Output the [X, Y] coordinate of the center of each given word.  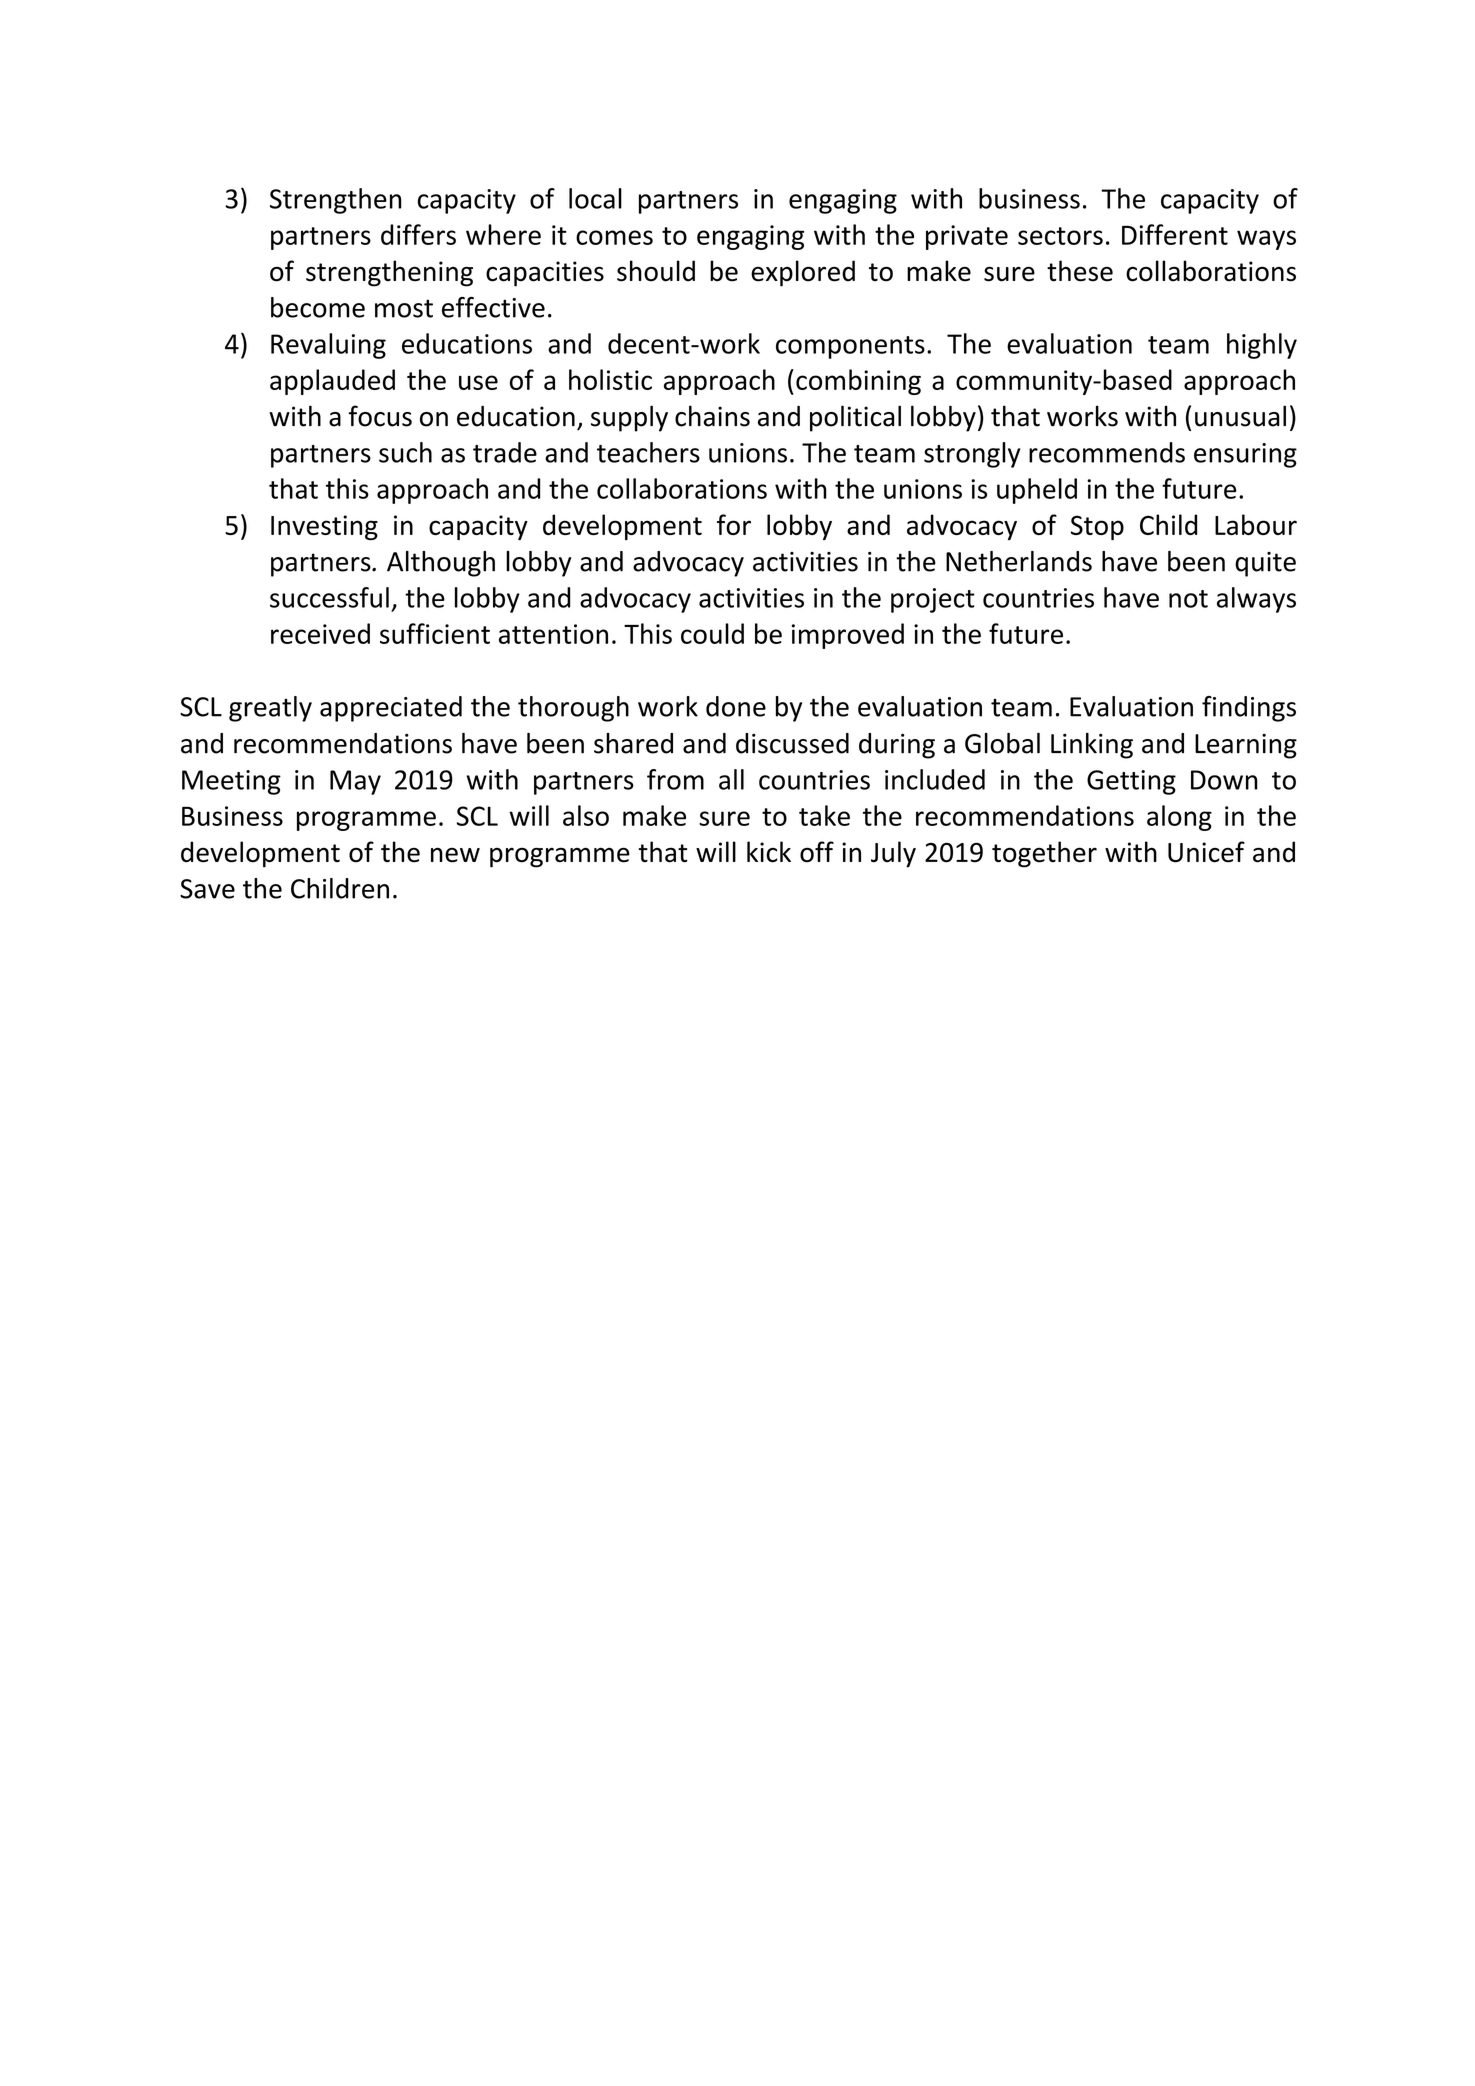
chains [712, 416]
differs [418, 234]
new [455, 855]
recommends [1107, 452]
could [712, 633]
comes [614, 237]
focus [380, 416]
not [1188, 599]
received [320, 633]
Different [1175, 234]
